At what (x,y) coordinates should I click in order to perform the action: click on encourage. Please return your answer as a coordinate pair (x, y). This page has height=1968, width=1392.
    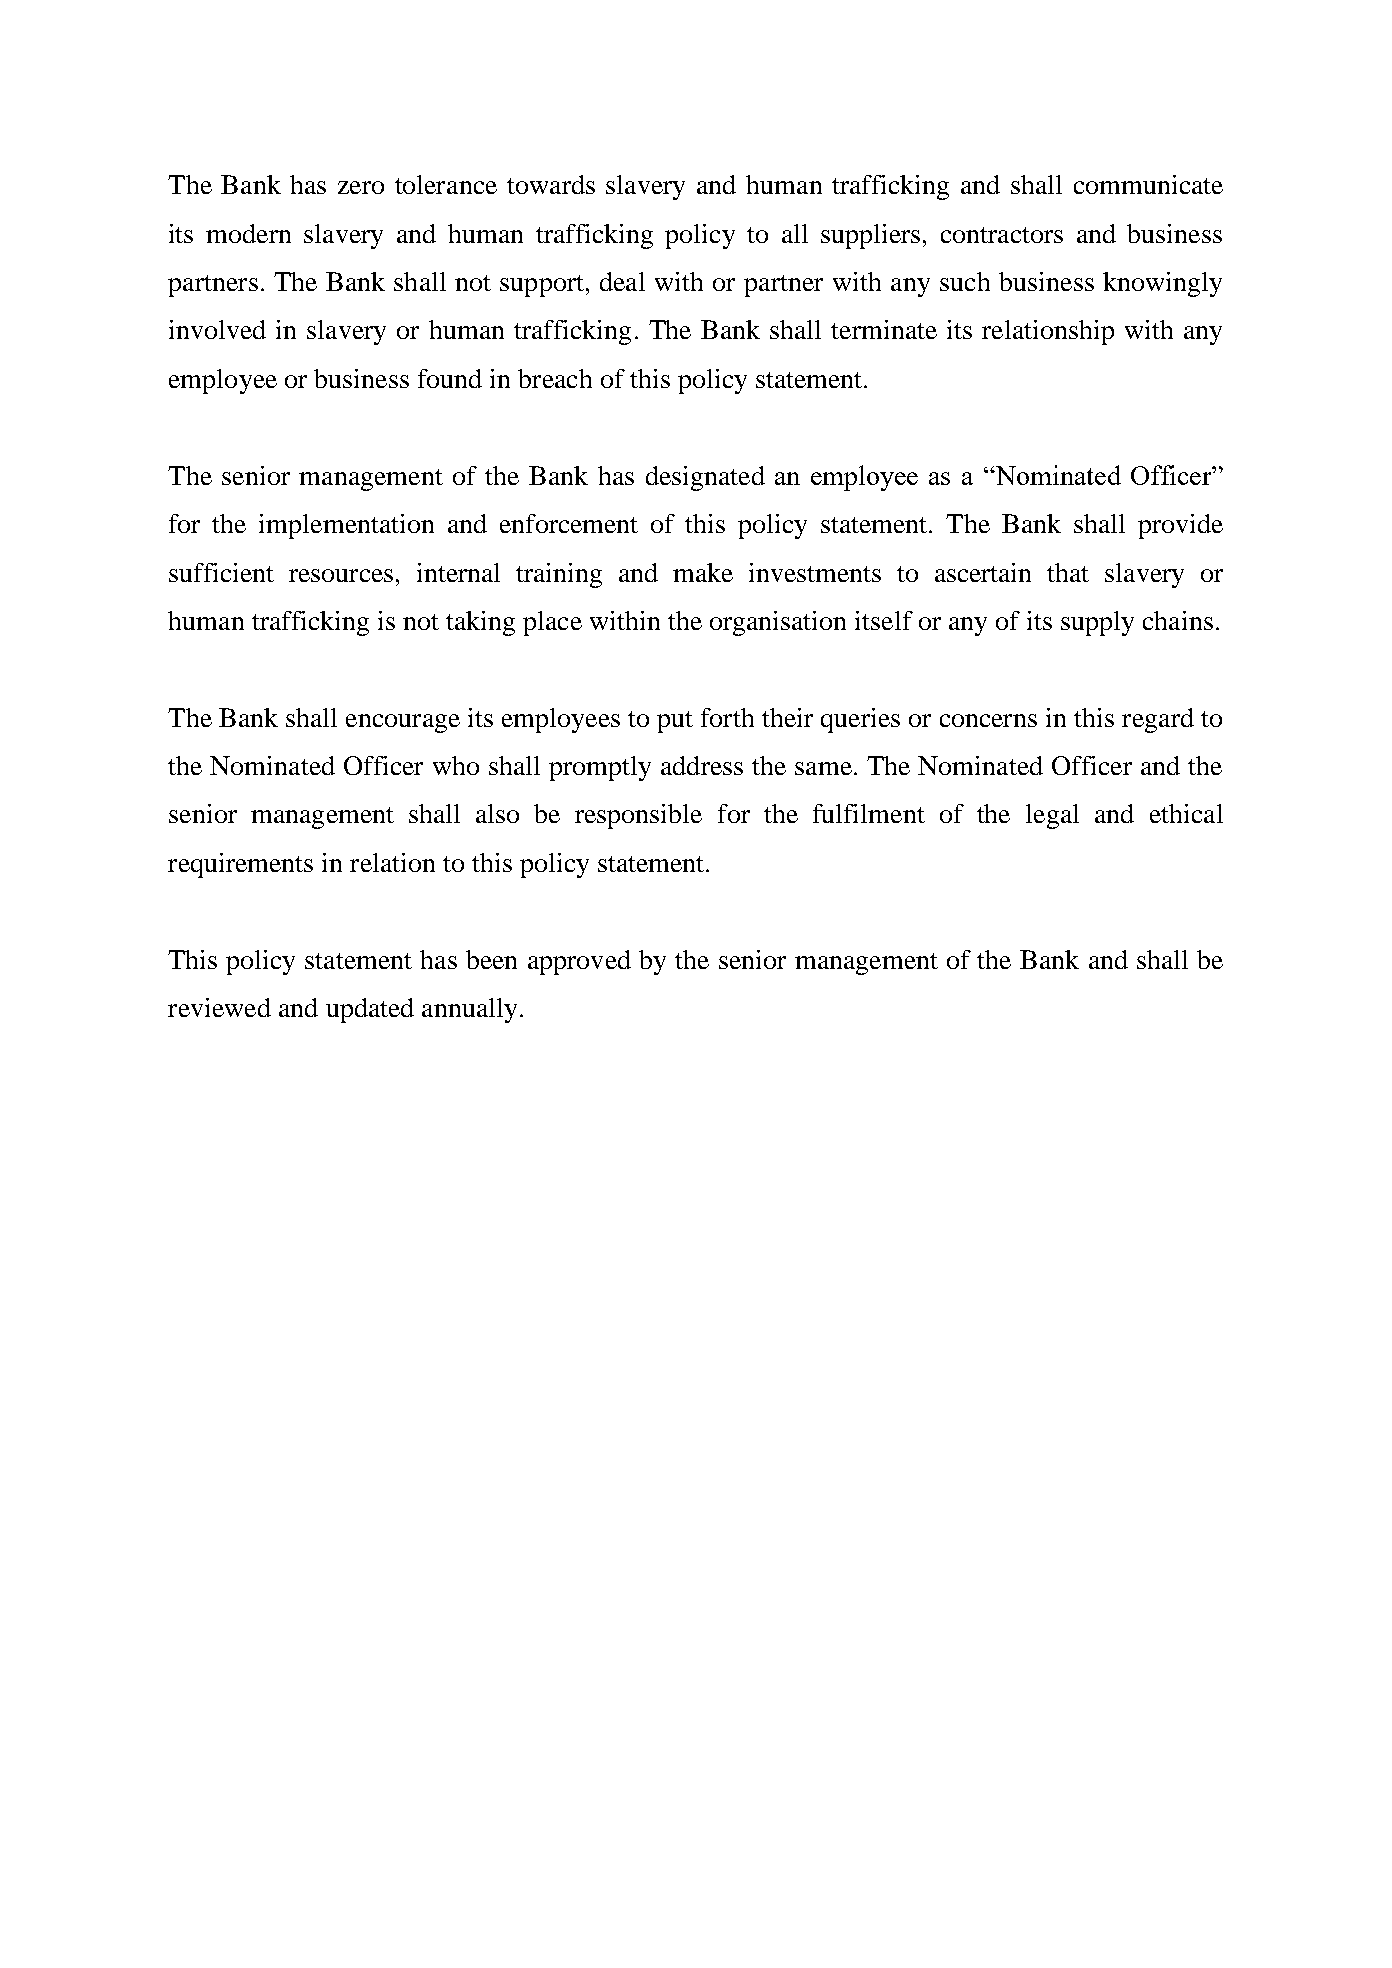
    Looking at the image, I should click on (403, 723).
